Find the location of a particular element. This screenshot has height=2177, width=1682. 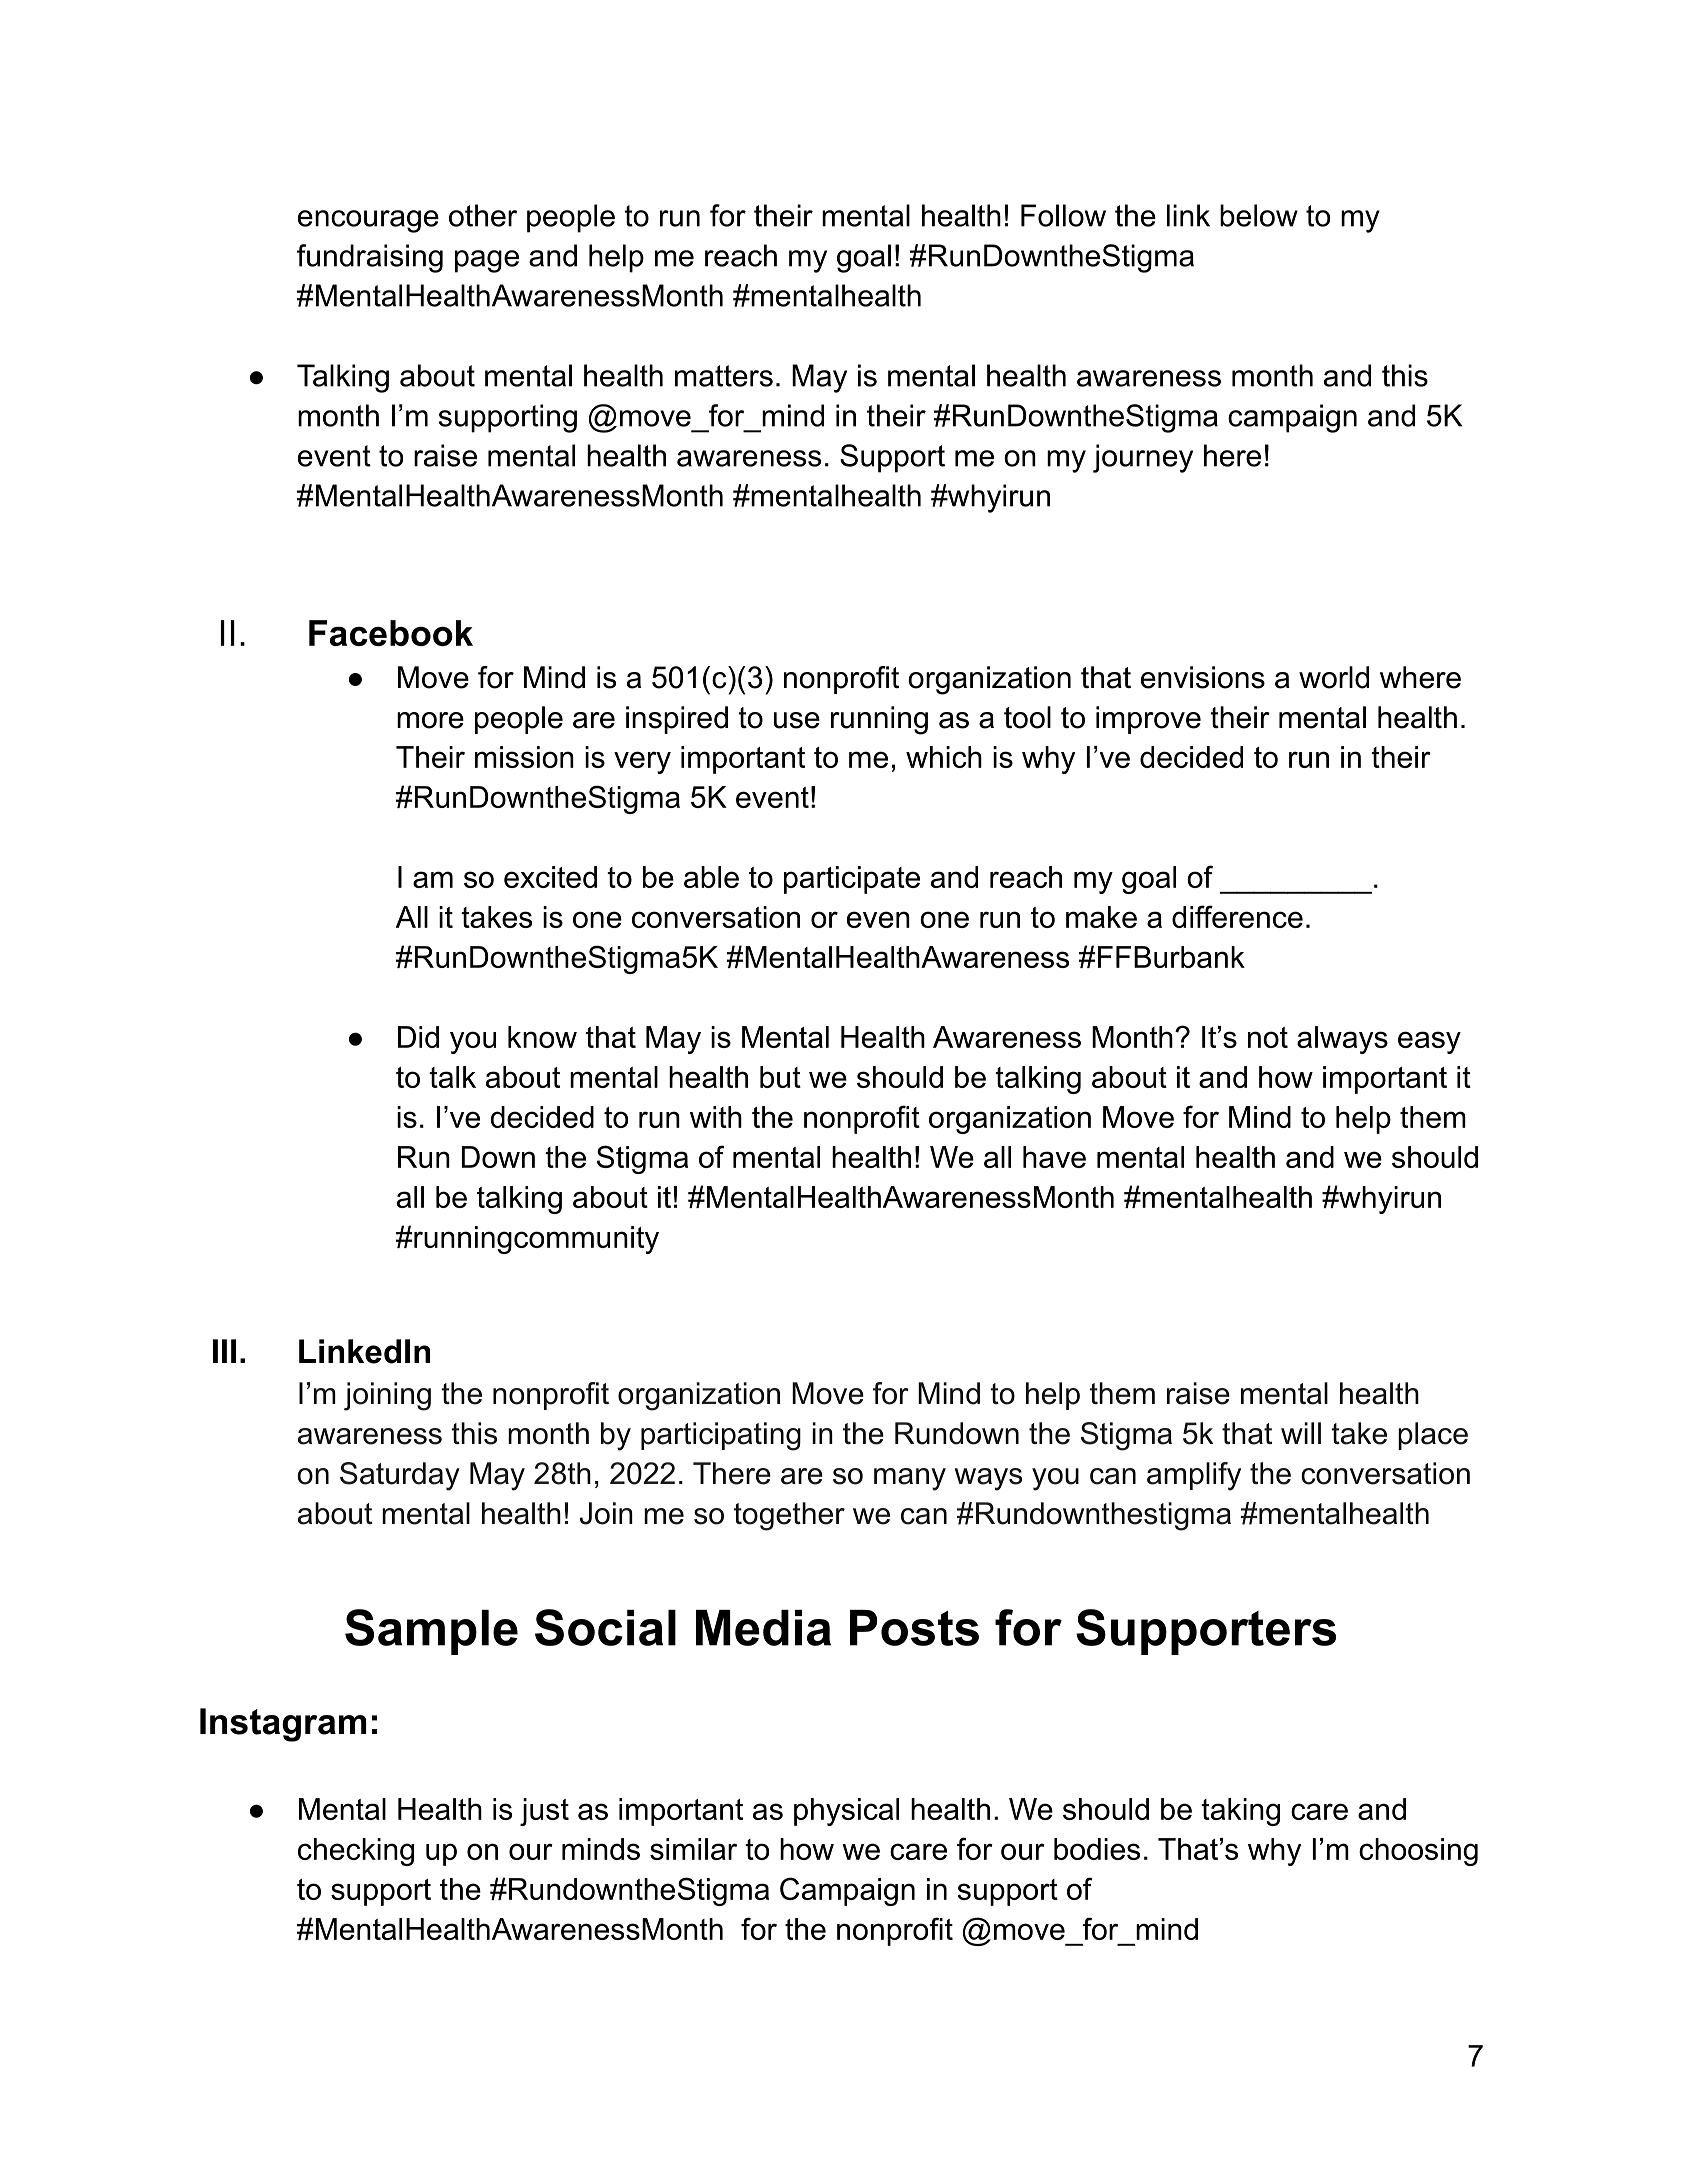

below is located at coordinates (1259, 215).
